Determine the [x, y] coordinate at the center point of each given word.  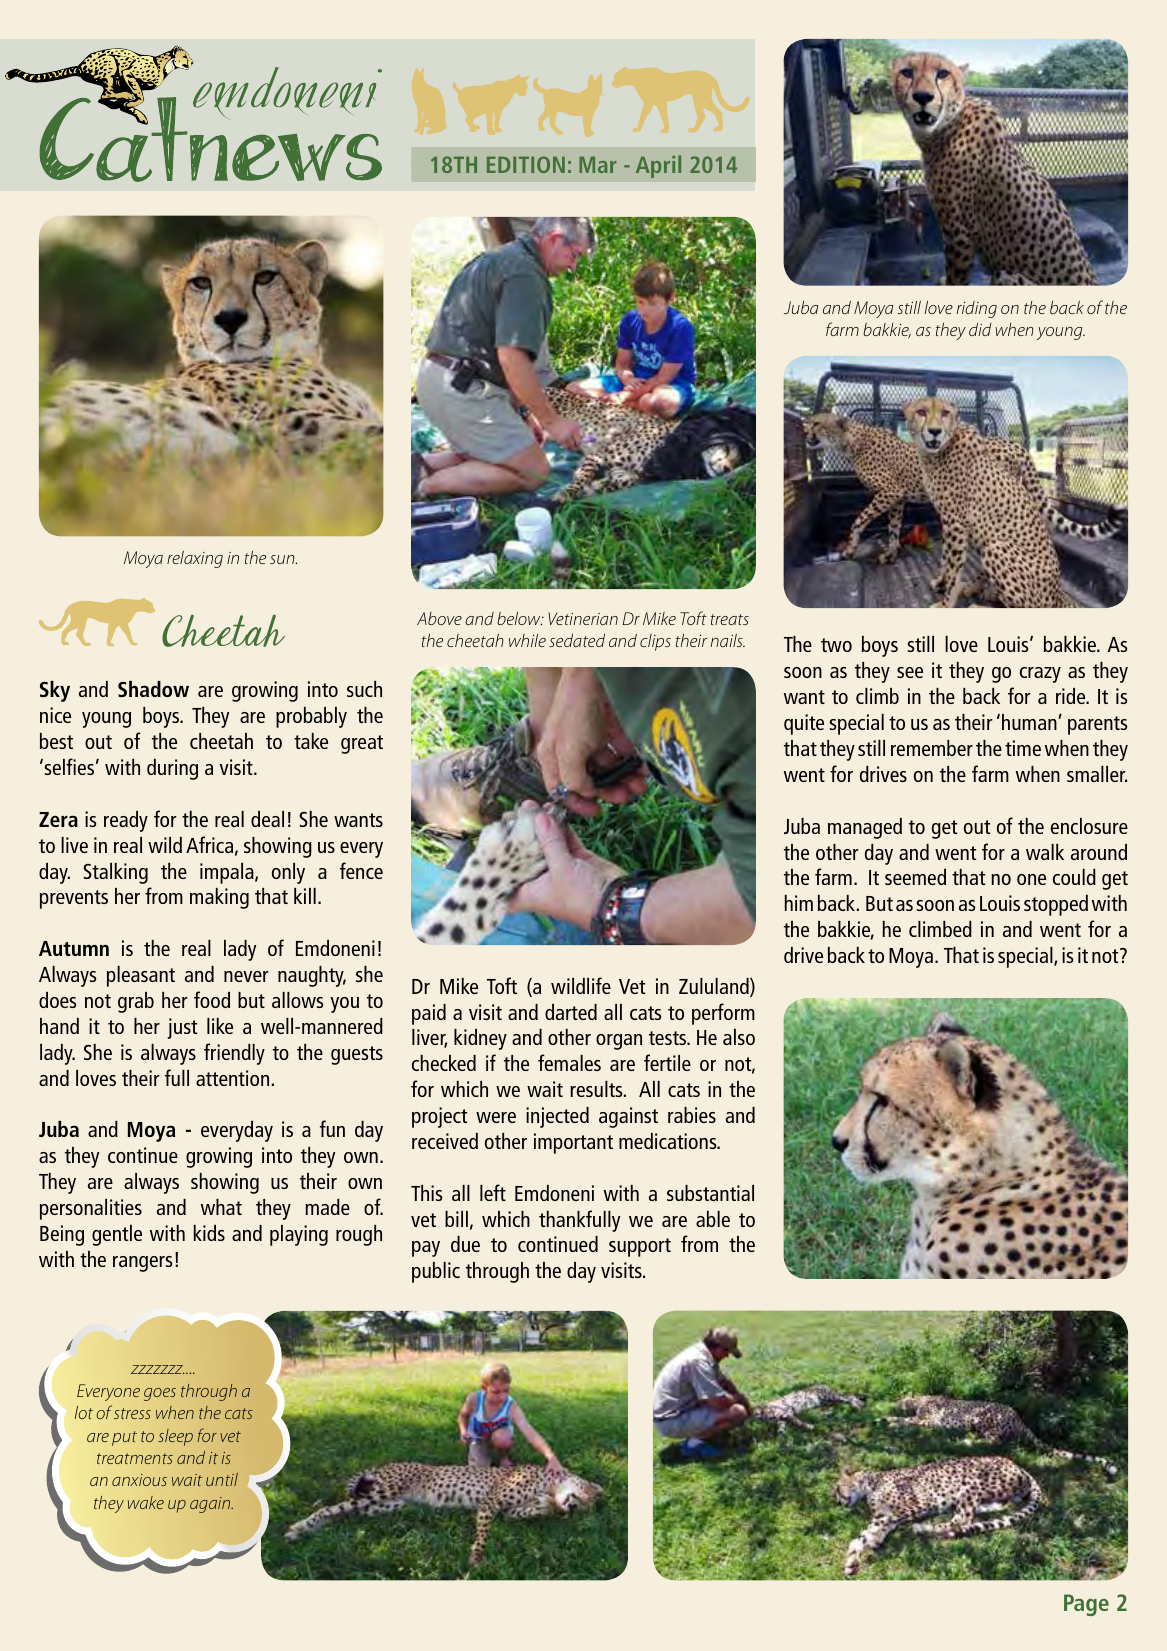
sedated [577, 640]
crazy [1040, 675]
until [222, 1479]
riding [977, 309]
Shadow [153, 689]
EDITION [526, 164]
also [739, 1037]
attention [232, 1078]
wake [146, 1502]
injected [557, 1117]
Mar [597, 165]
